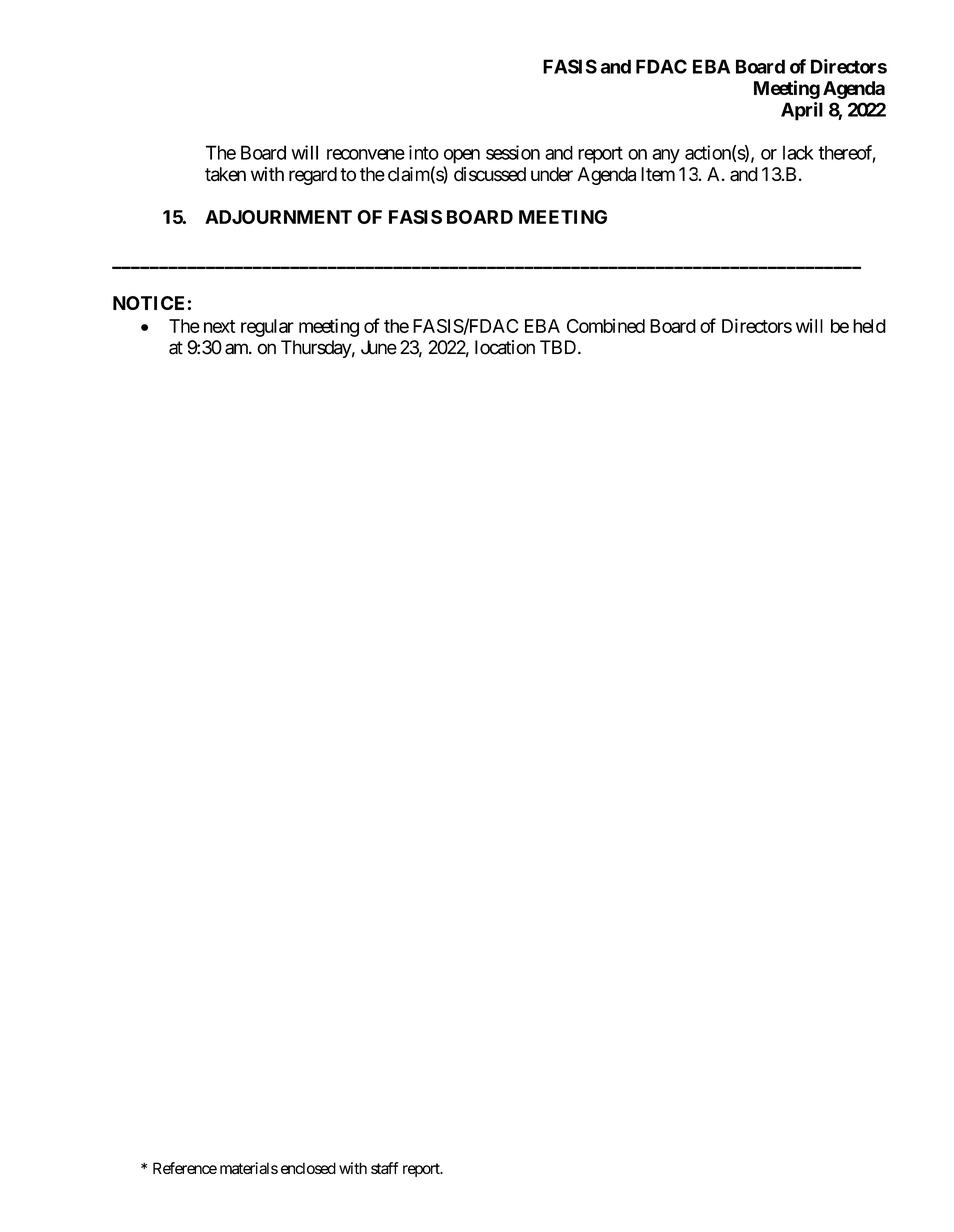 The height and width of the screenshot is (1232, 954). I want to click on held, so click(869, 326).
